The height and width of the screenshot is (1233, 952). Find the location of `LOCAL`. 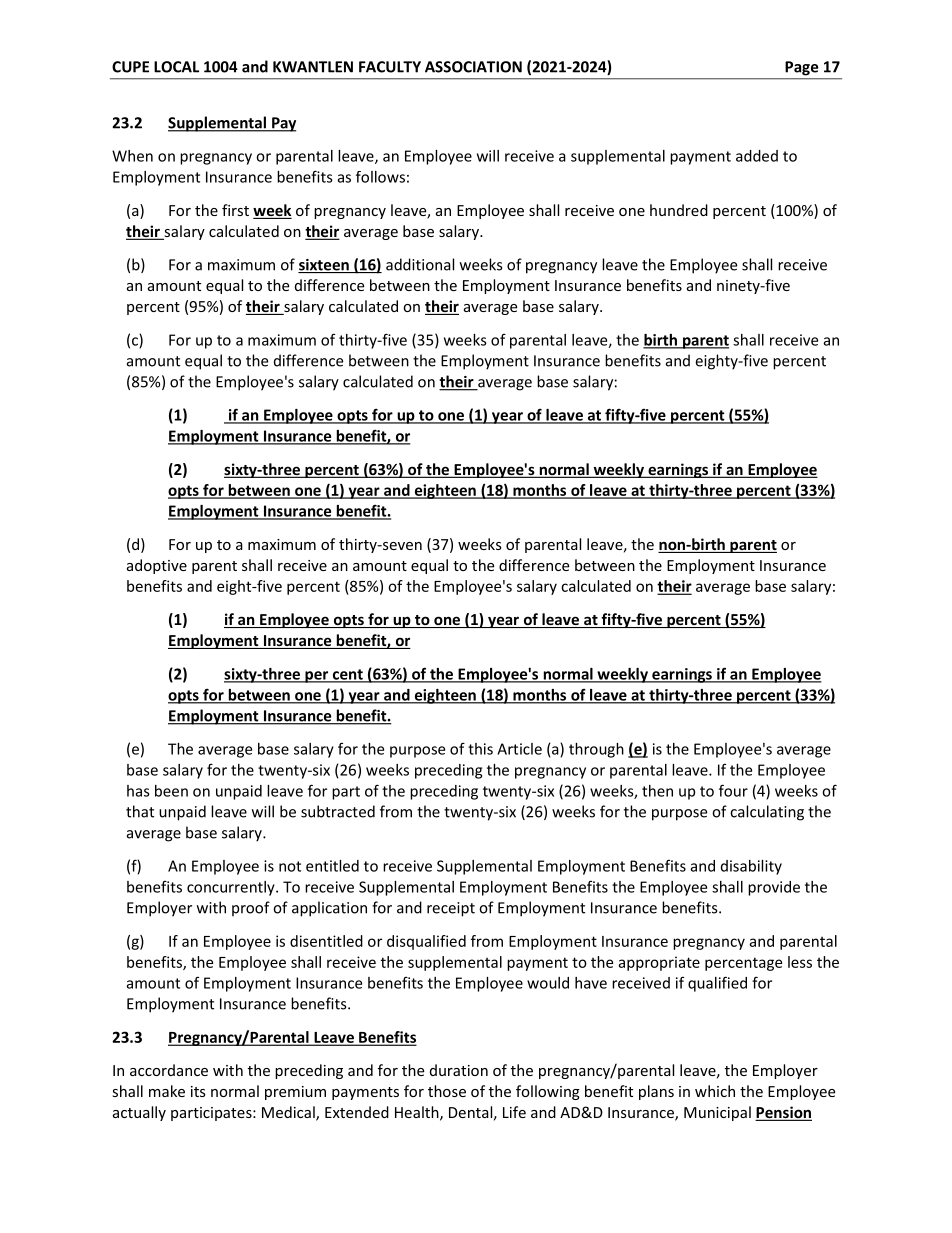

LOCAL is located at coordinates (176, 67).
